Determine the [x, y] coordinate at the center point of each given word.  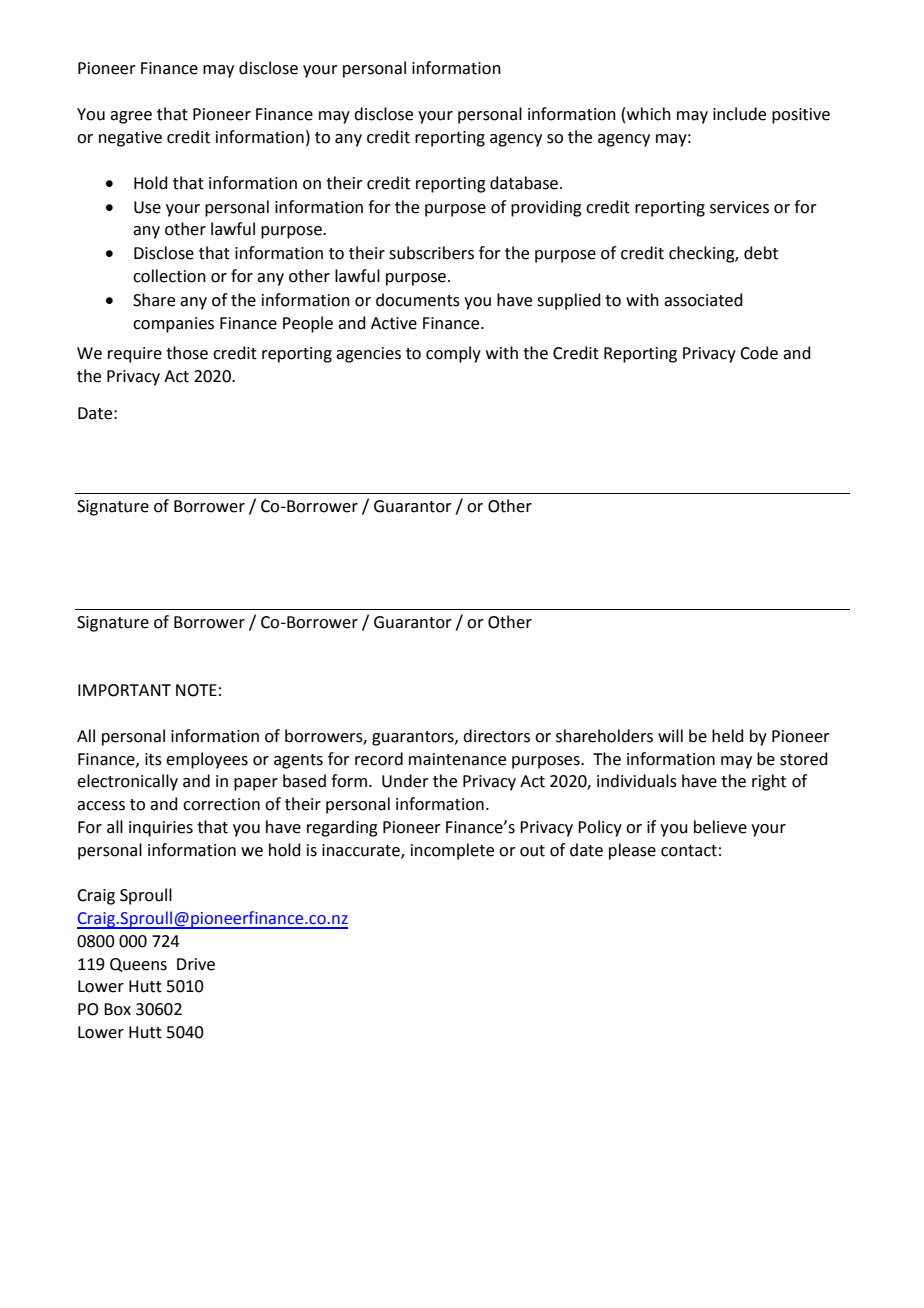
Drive [196, 964]
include [739, 114]
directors [496, 736]
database [525, 183]
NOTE [196, 690]
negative [130, 139]
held [728, 736]
